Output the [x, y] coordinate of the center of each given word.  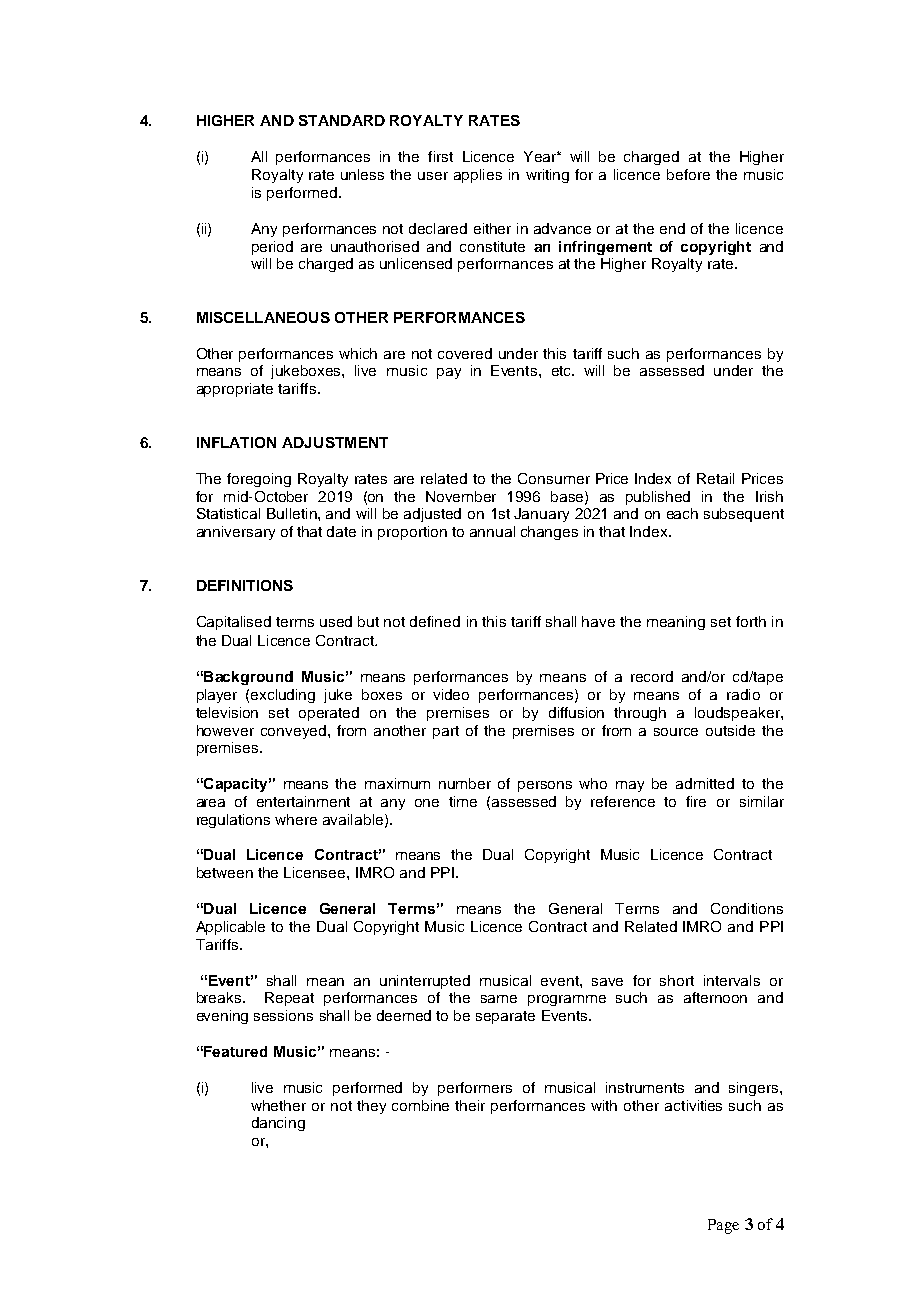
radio [743, 694]
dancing [278, 1124]
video [451, 694]
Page [723, 1226]
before [688, 174]
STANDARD [342, 120]
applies [478, 176]
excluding [283, 696]
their [470, 1105]
